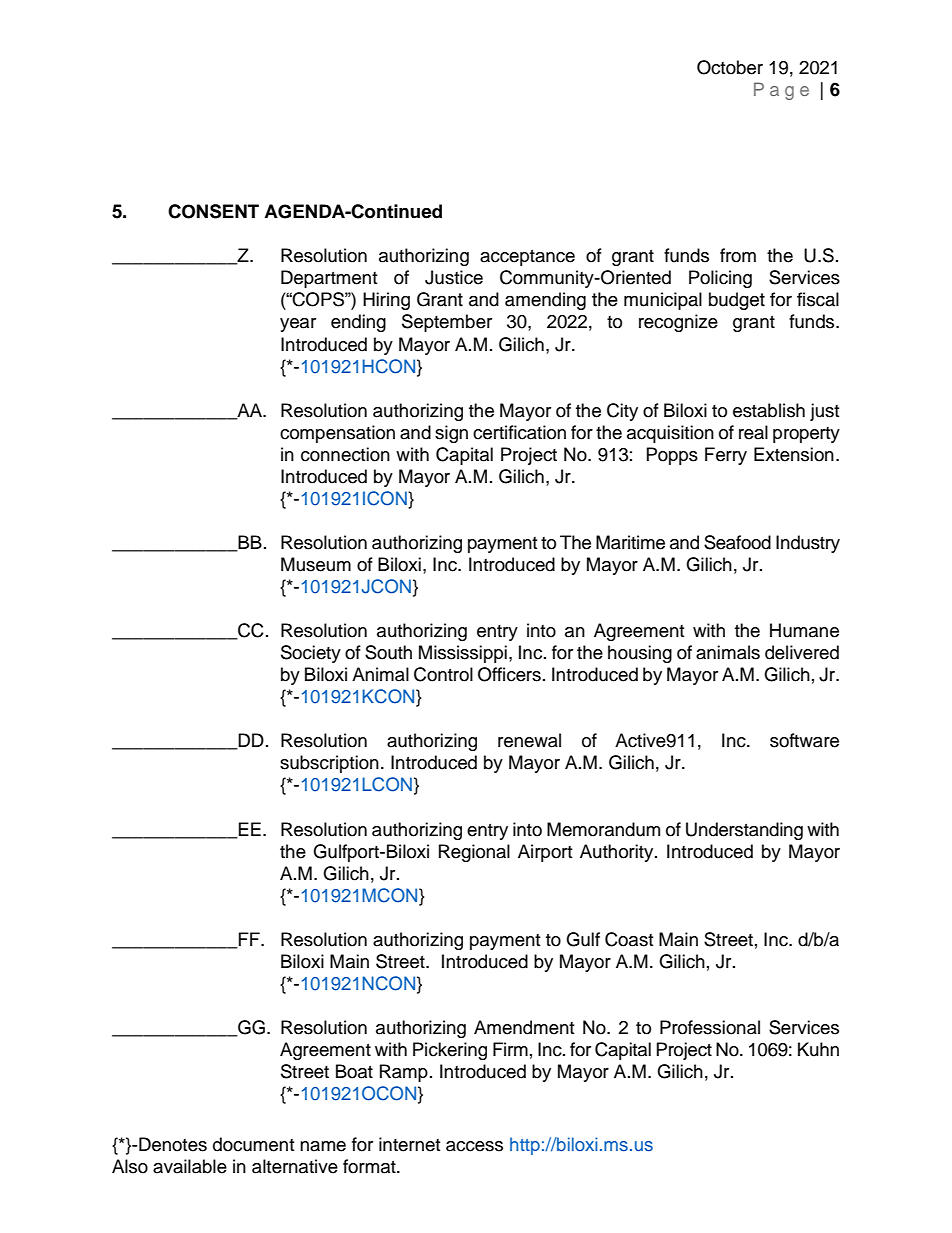  Describe the element at coordinates (311, 654) in the screenshot. I see `Society` at that location.
